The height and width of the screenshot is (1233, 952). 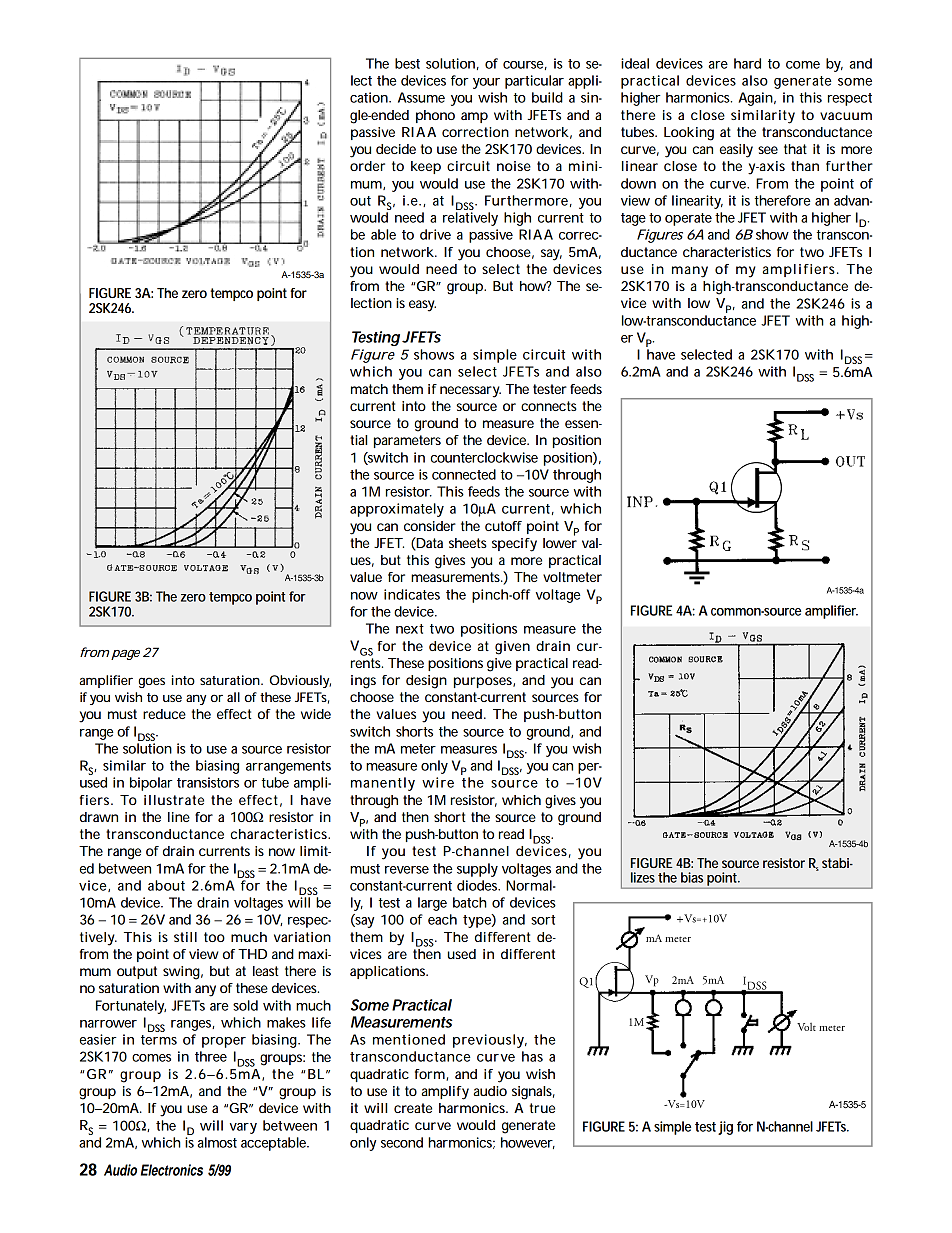 What do you see at coordinates (725, 1128) in the screenshot?
I see `jig` at bounding box center [725, 1128].
